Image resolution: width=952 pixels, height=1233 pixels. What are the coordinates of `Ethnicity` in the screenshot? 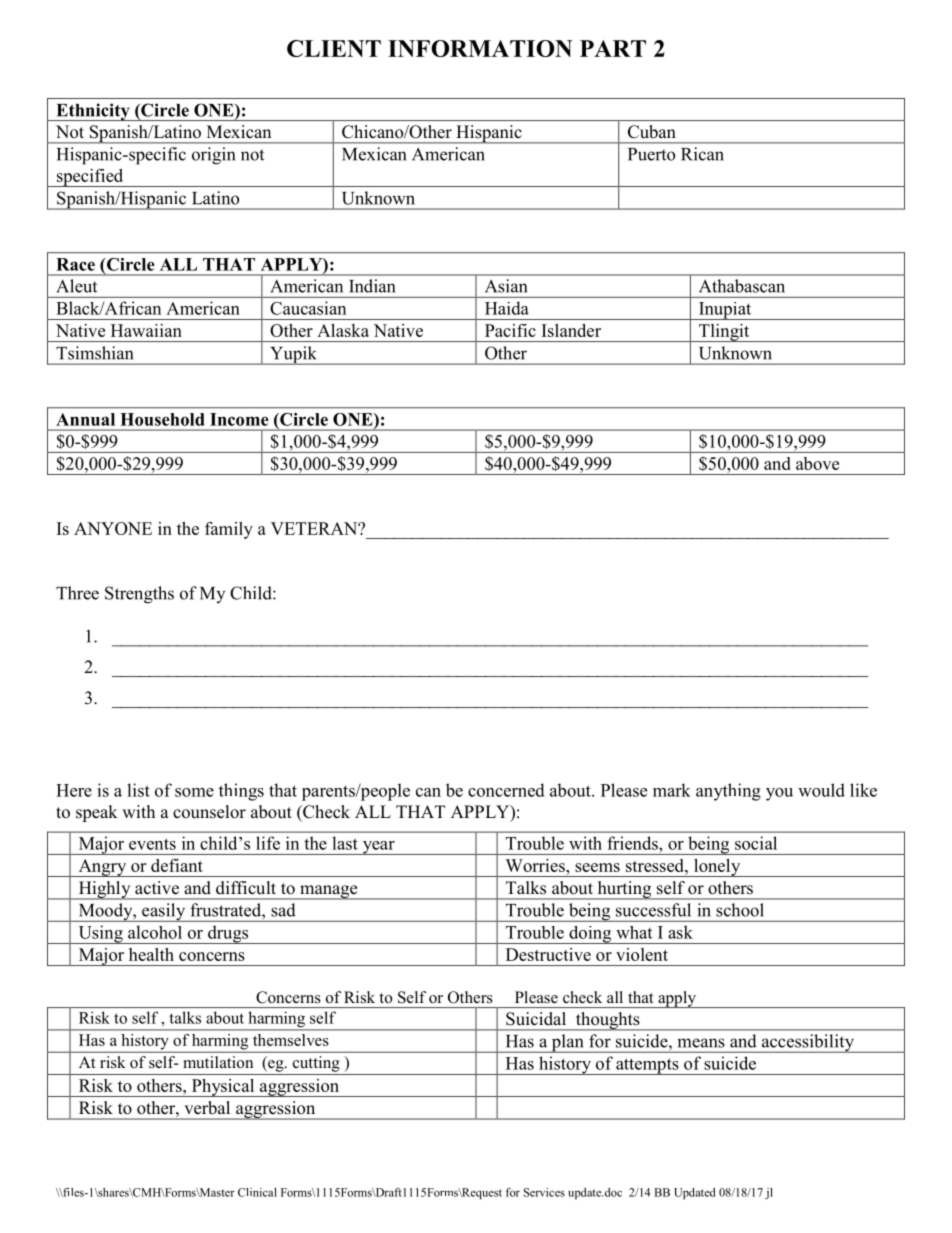 It's located at (93, 112).
